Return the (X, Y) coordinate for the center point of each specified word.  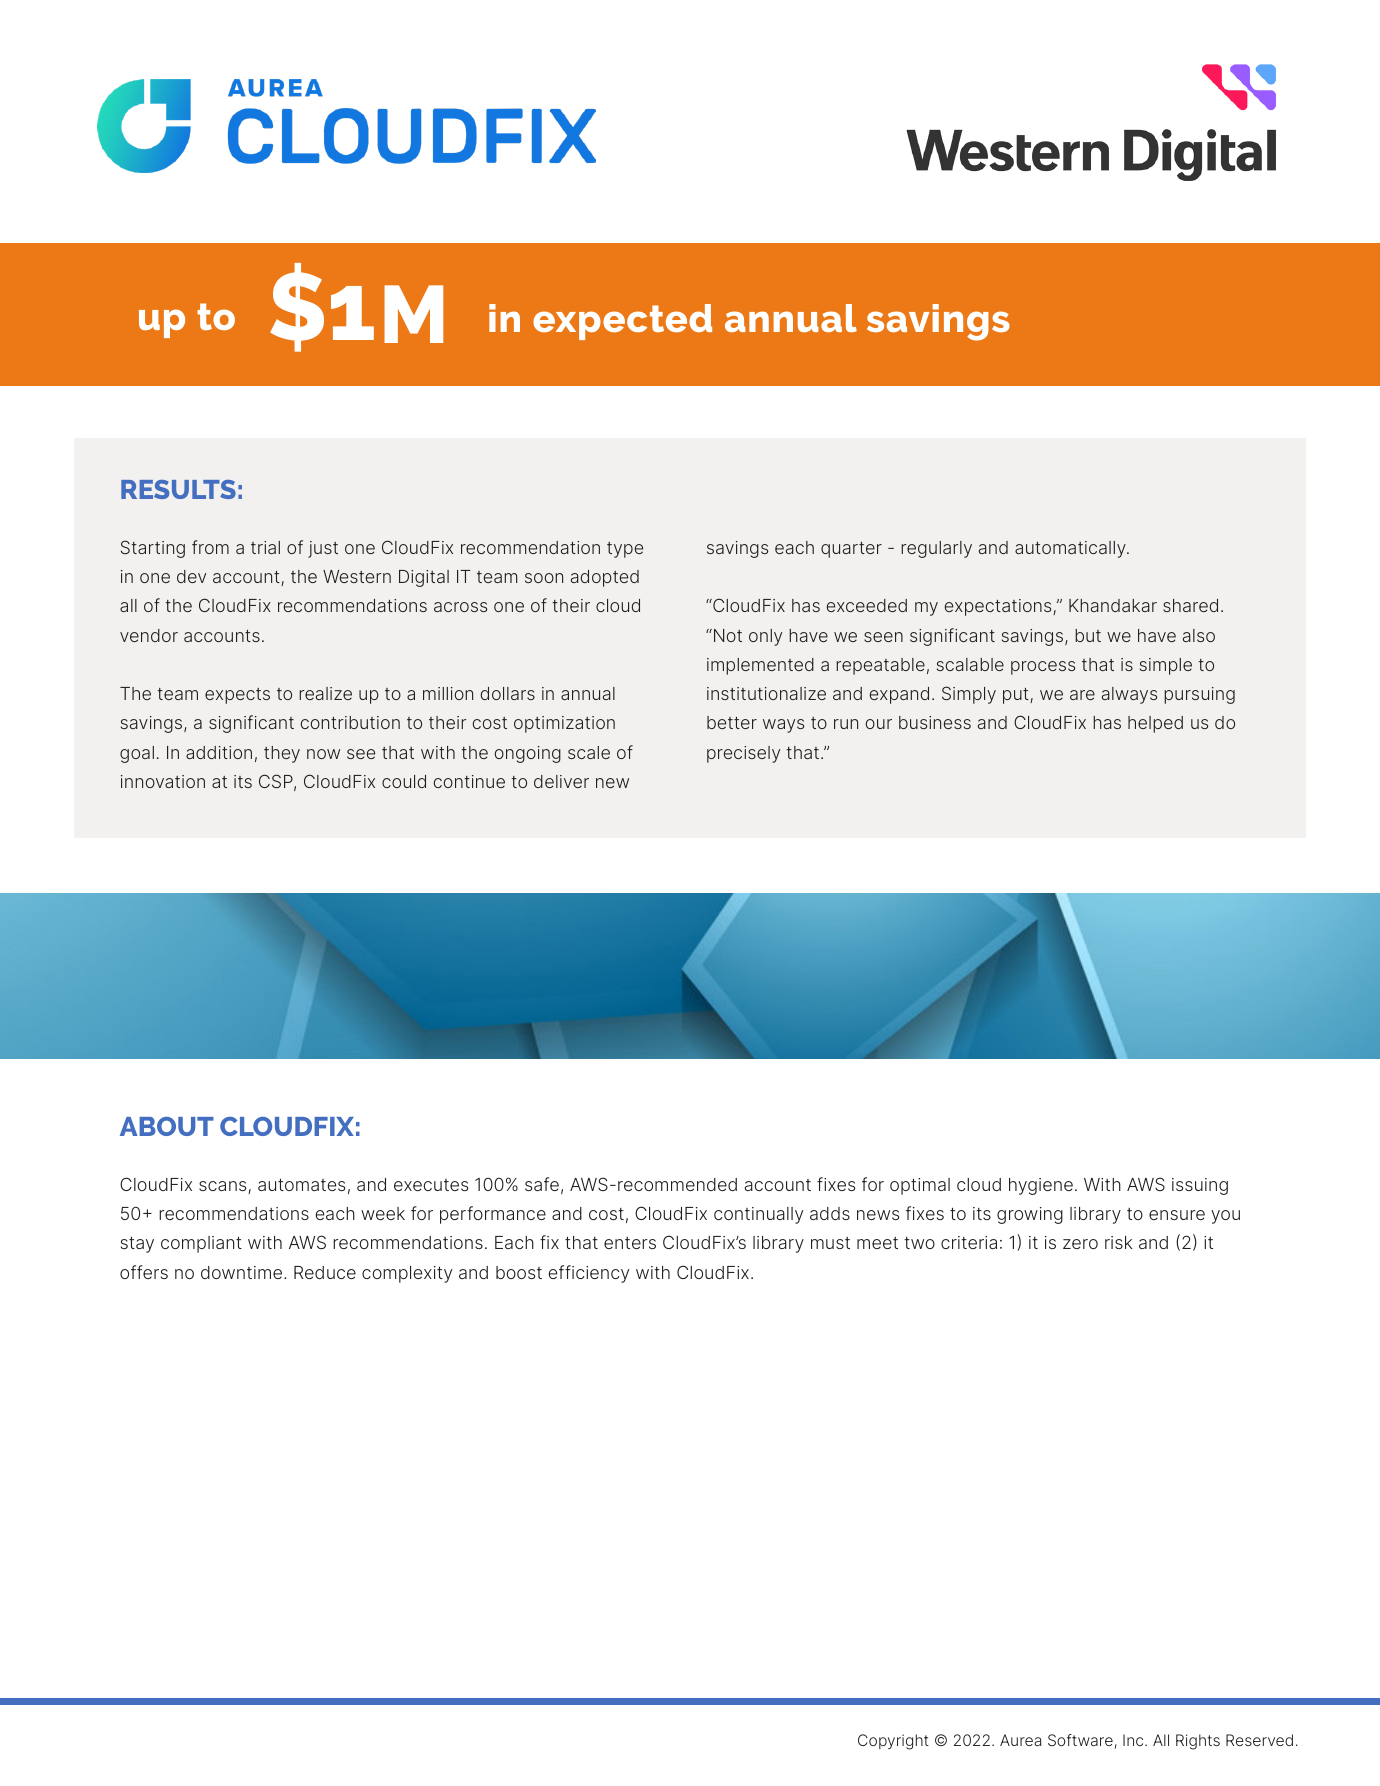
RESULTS (178, 489)
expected (622, 322)
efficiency (589, 1274)
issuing (1200, 1186)
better (732, 722)
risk (1119, 1242)
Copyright (893, 1742)
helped (1155, 724)
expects (237, 696)
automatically (1071, 549)
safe (542, 1184)
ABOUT (167, 1126)
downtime (241, 1272)
